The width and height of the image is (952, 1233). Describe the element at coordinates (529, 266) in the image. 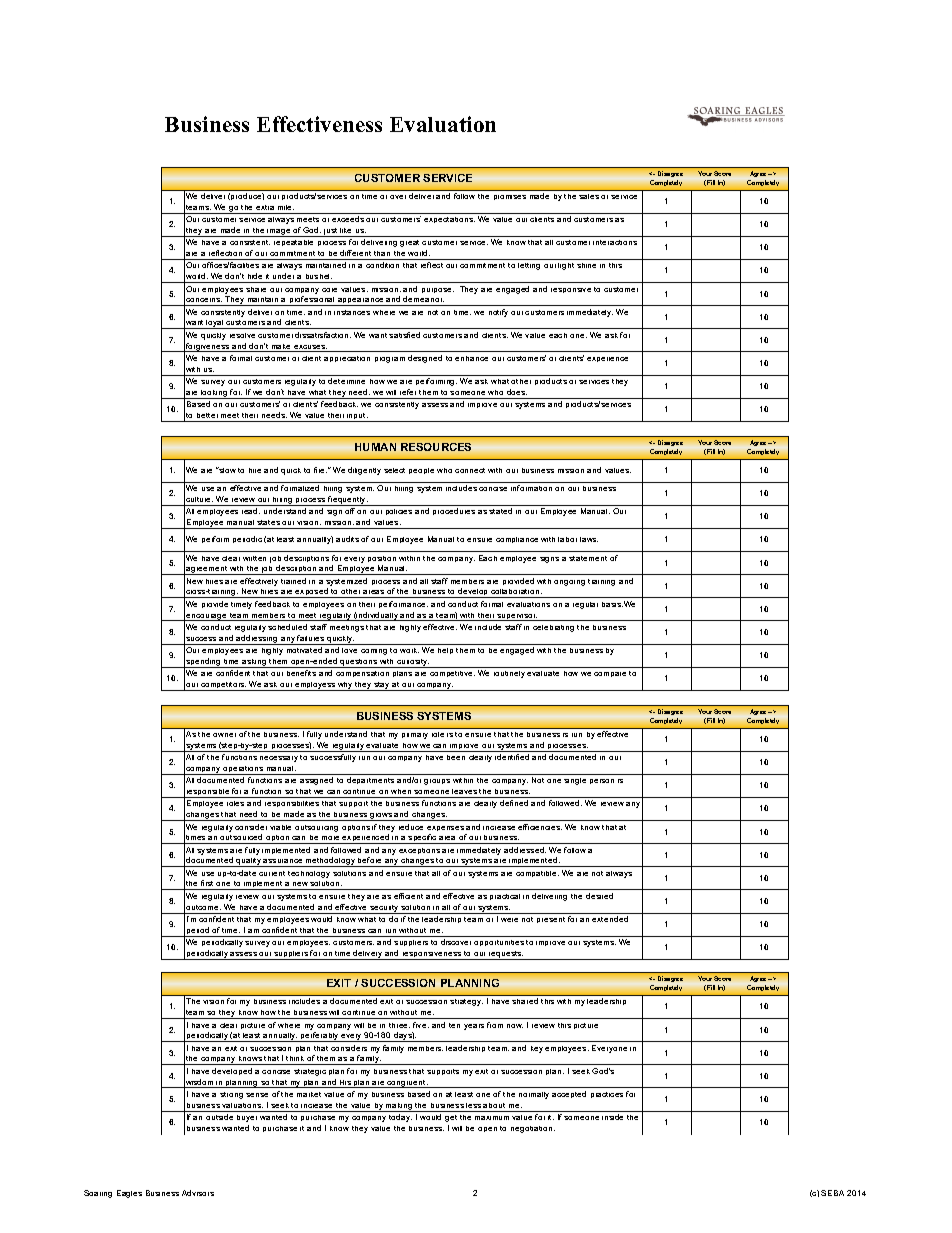

I see `letting` at that location.
